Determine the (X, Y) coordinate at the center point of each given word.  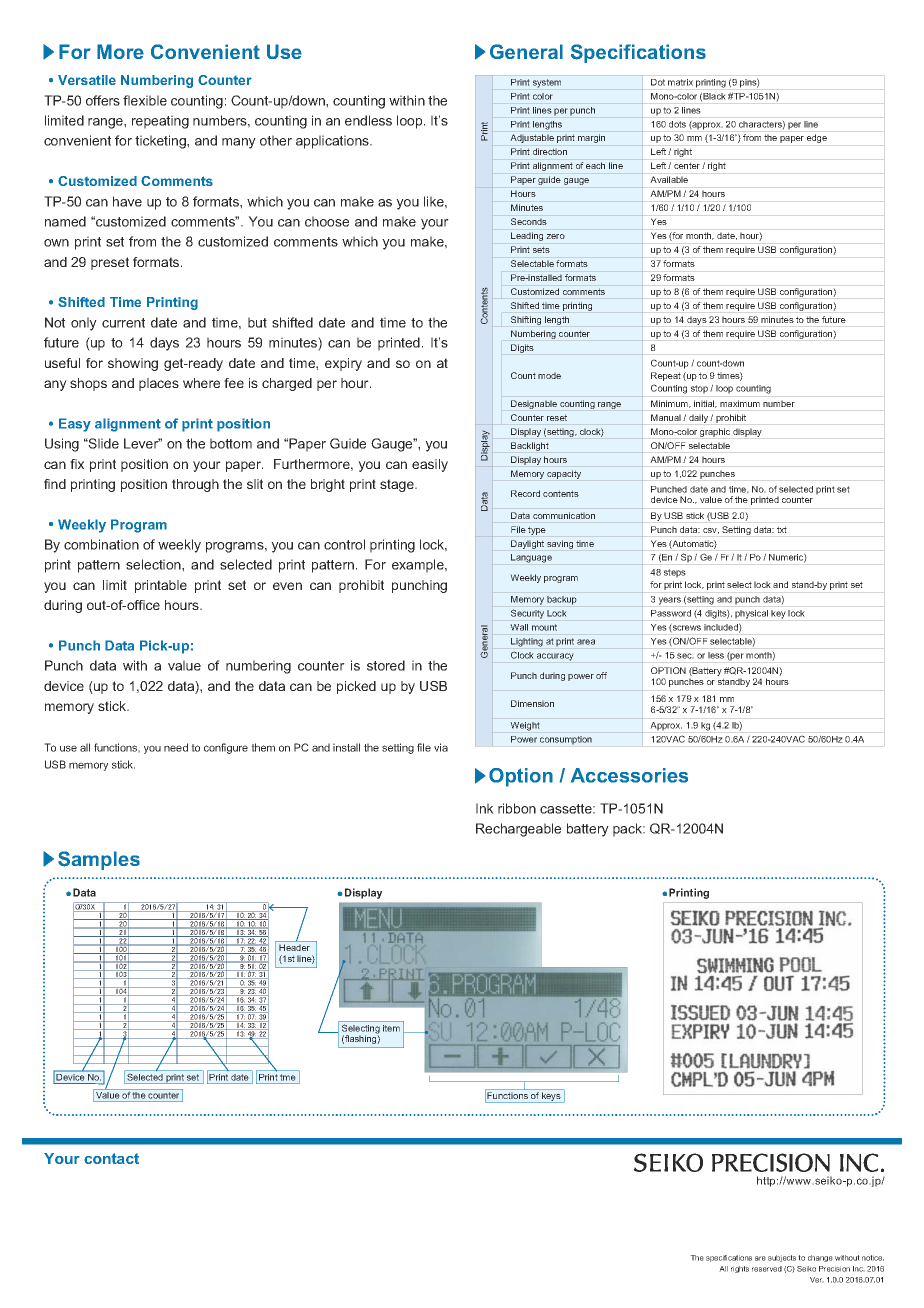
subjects (782, 1258)
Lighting (527, 642)
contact (111, 1158)
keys (551, 1097)
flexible (145, 100)
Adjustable (532, 138)
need (176, 747)
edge (817, 138)
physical (751, 614)
